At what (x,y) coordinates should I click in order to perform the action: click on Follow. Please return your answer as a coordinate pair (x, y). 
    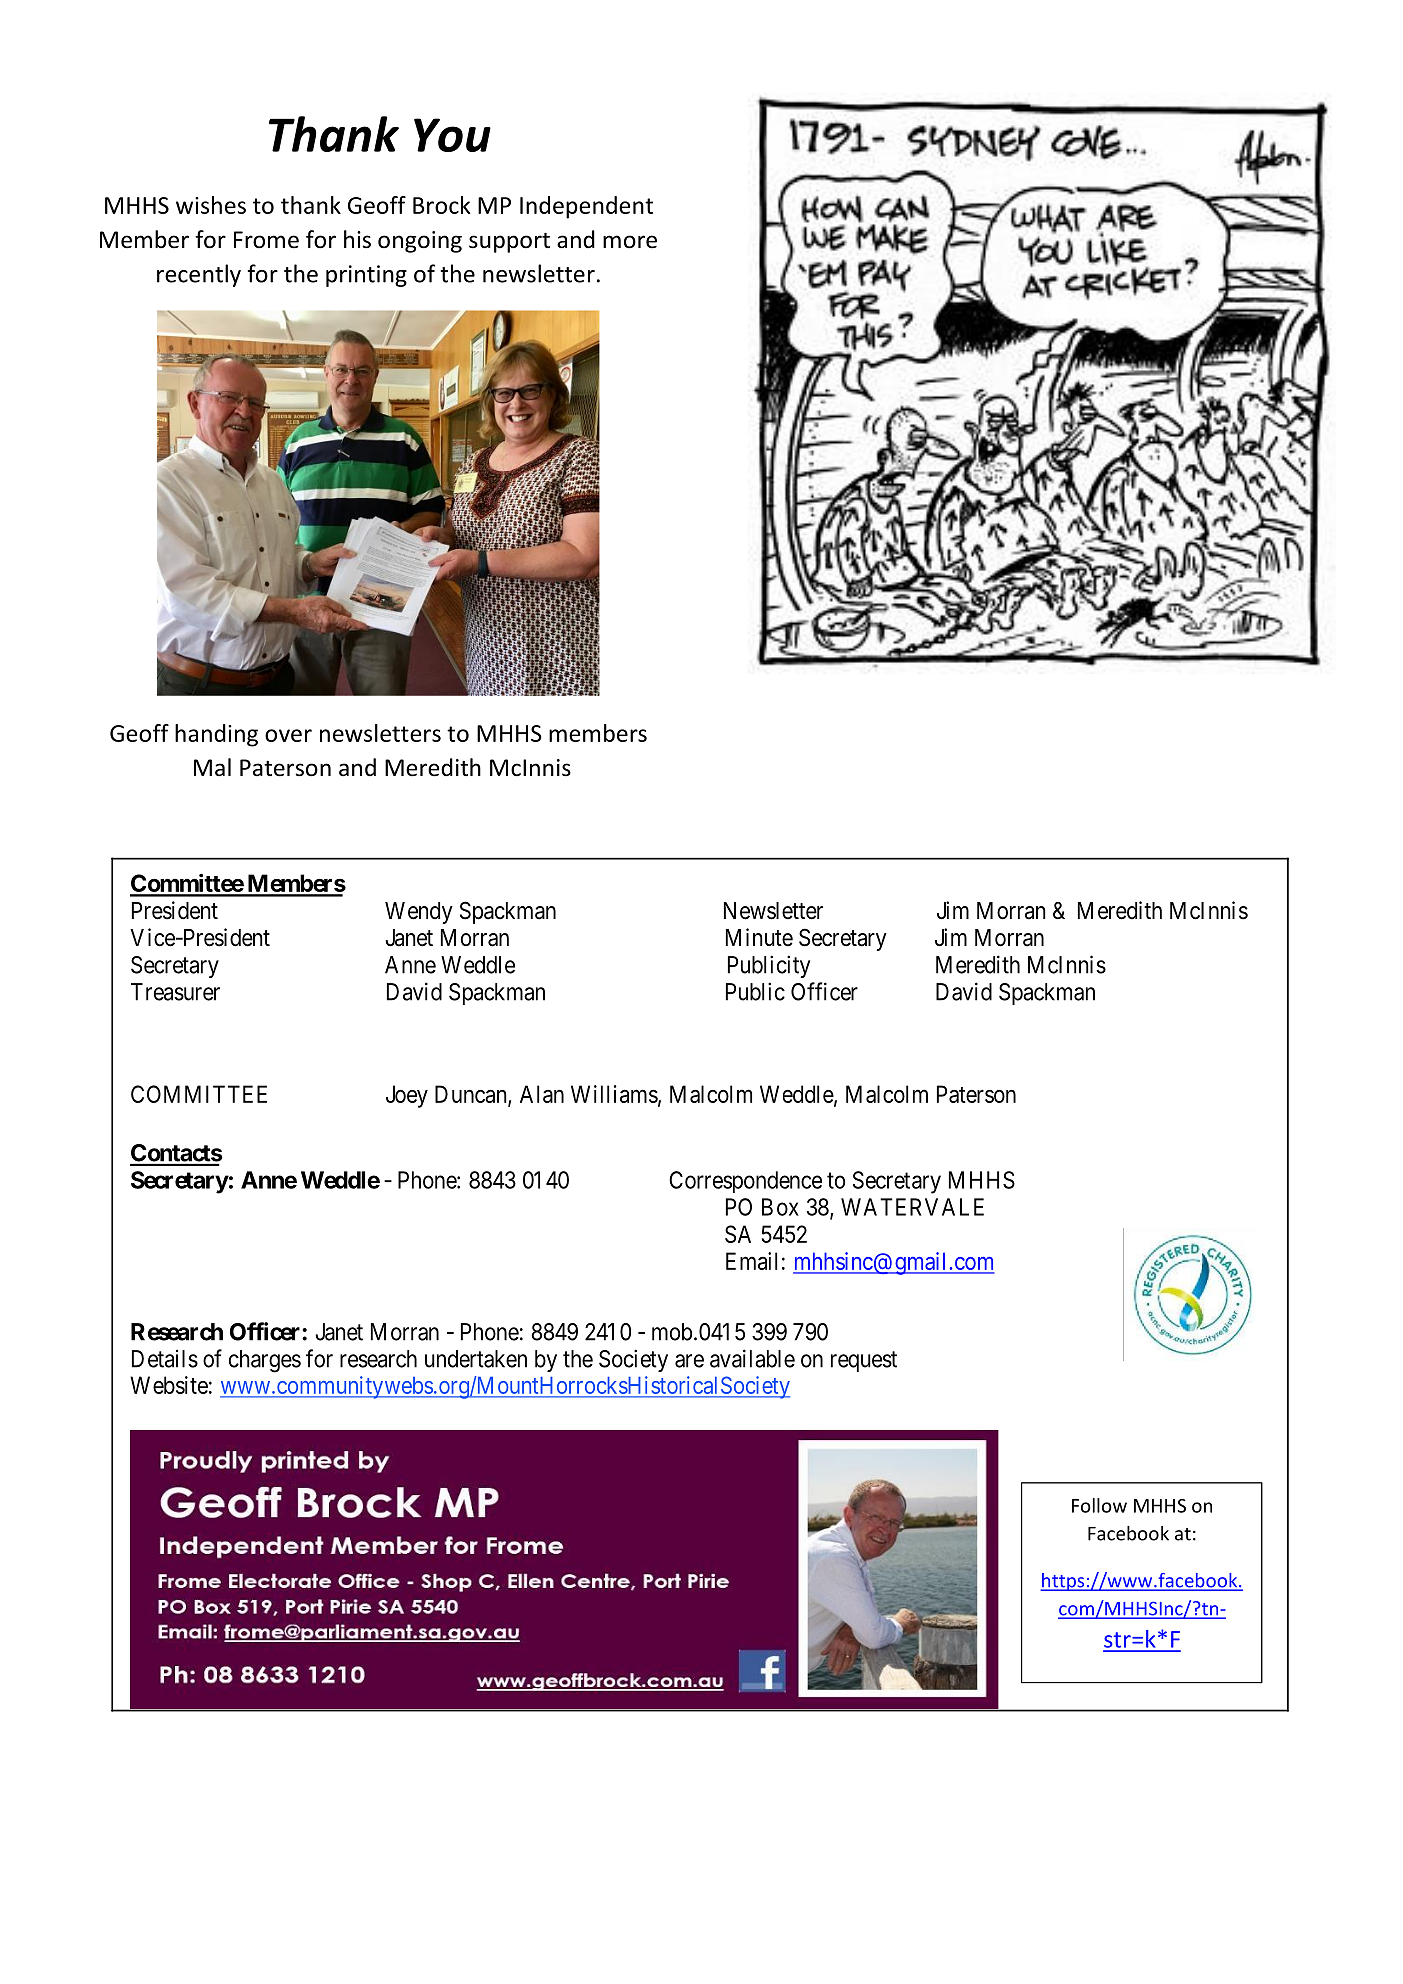
    Looking at the image, I should click on (1099, 1505).
